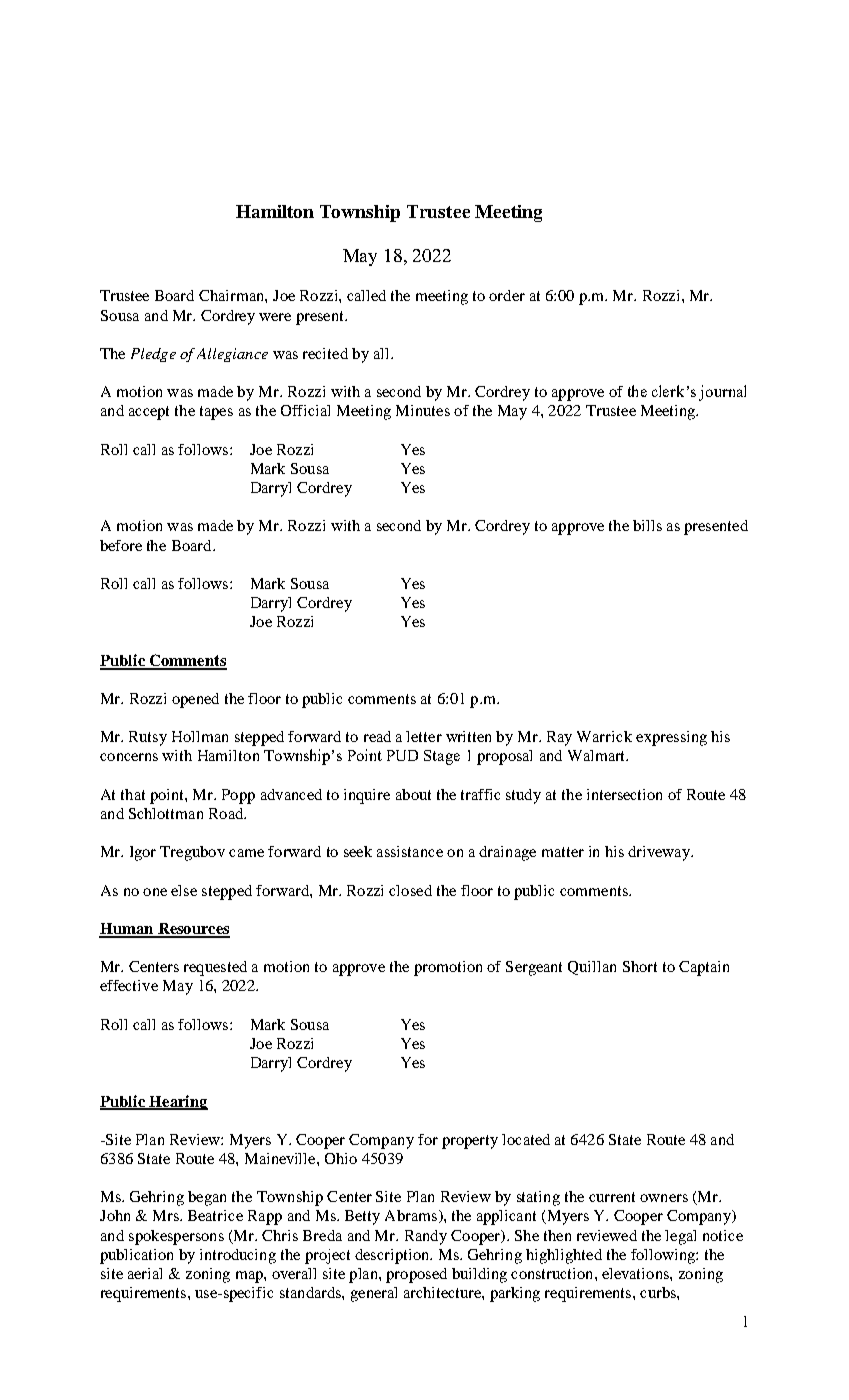  Describe the element at coordinates (153, 355) in the screenshot. I see `Pledge` at that location.
